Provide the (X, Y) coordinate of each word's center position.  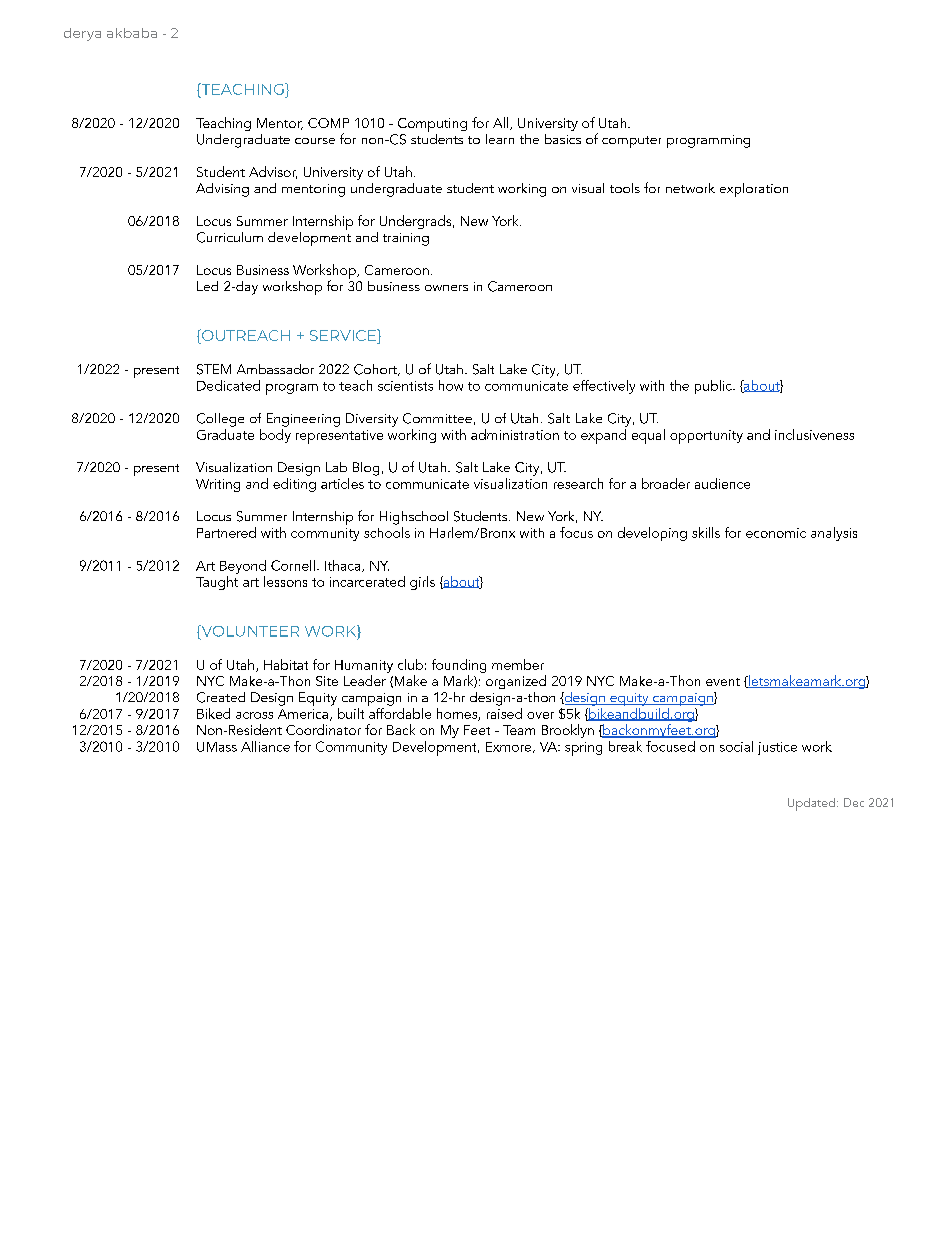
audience (722, 483)
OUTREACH (245, 336)
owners (446, 288)
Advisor (273, 172)
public (714, 387)
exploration (754, 190)
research (578, 483)
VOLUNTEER (249, 632)
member (518, 664)
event (723, 682)
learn (500, 139)
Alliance (265, 746)
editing (294, 483)
